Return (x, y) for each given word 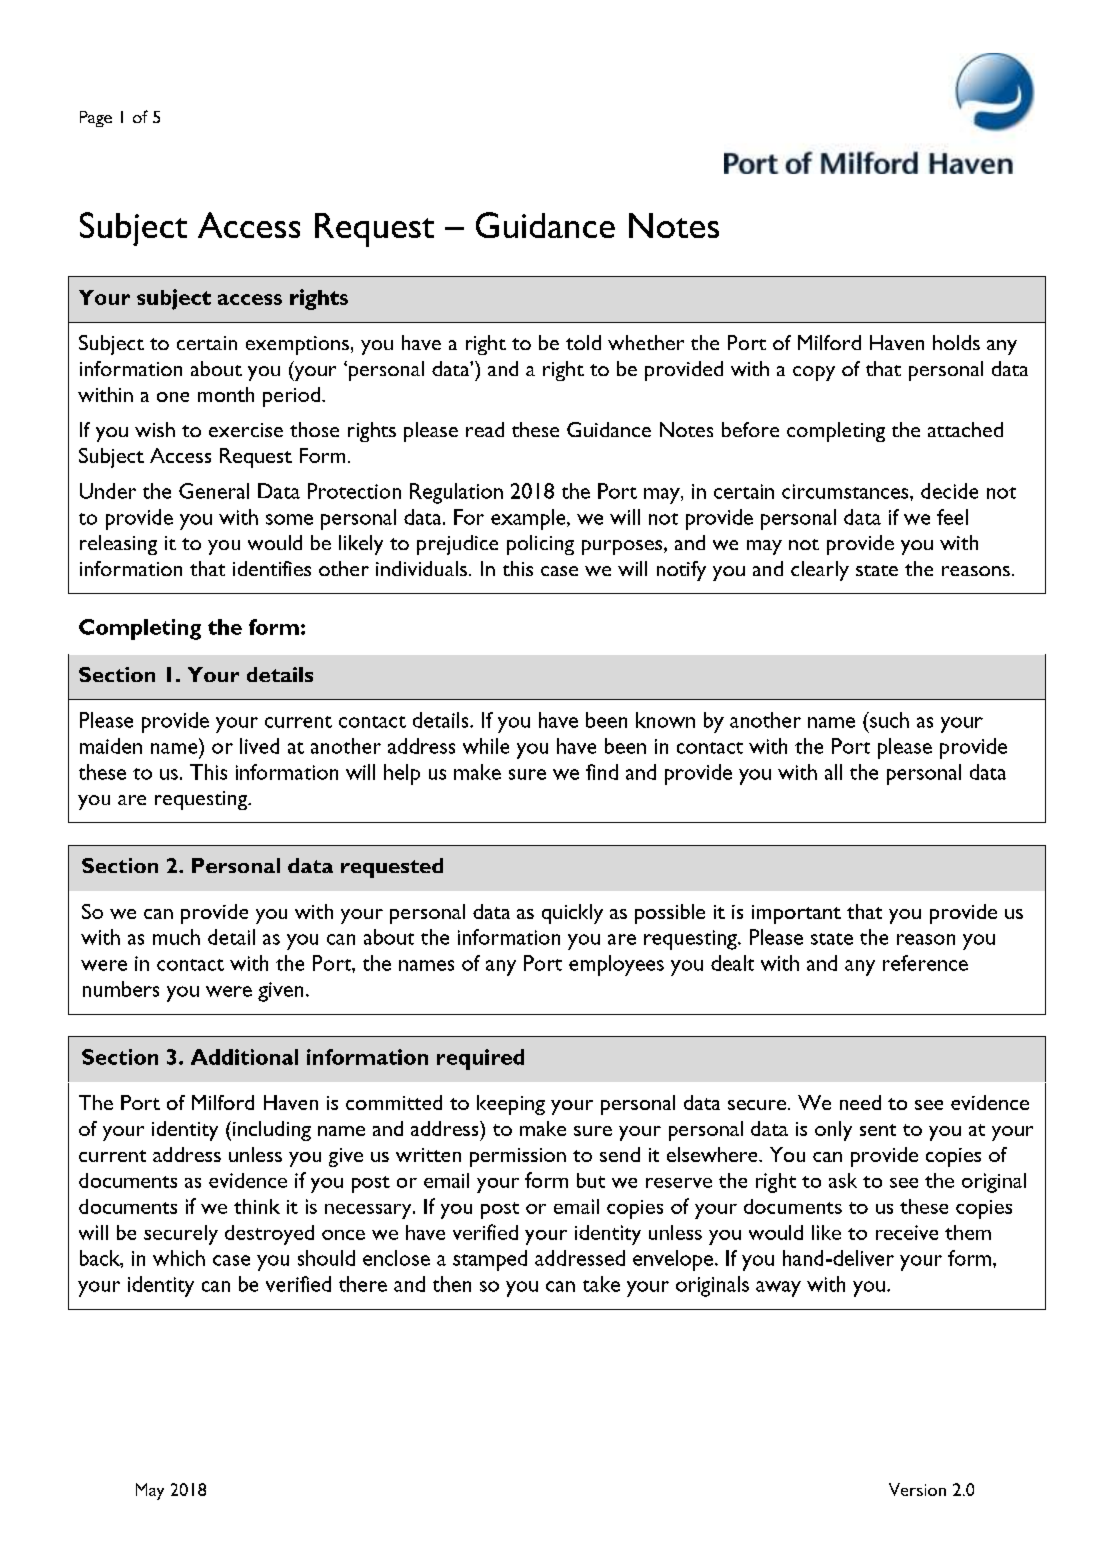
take (601, 1284)
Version (917, 1489)
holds (956, 342)
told (583, 342)
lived (259, 746)
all (833, 772)
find (602, 772)
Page (96, 119)
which (179, 1258)
